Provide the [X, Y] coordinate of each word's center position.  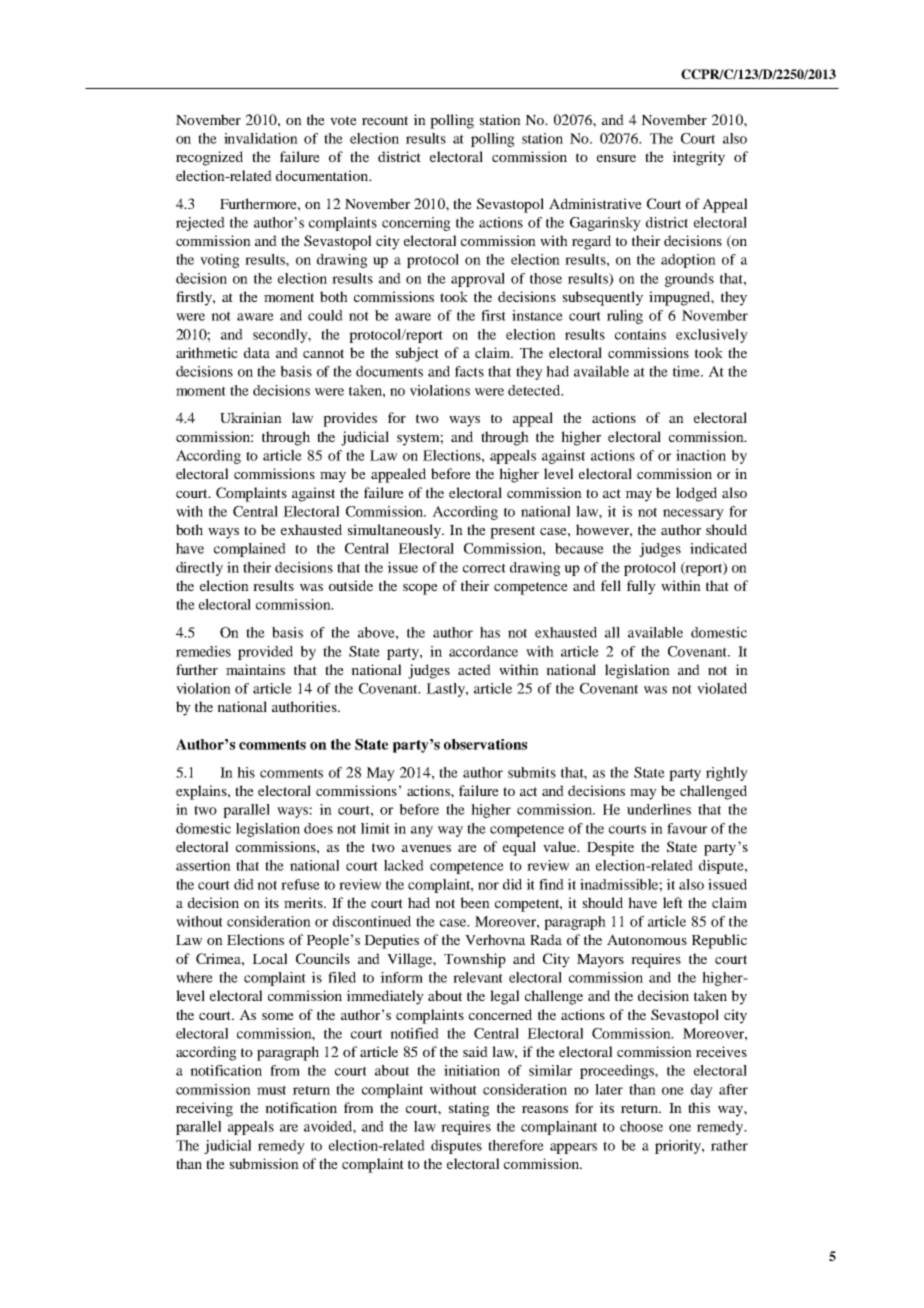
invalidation [261, 138]
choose [641, 1126]
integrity [698, 158]
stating [469, 1109]
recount [385, 120]
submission [264, 1163]
